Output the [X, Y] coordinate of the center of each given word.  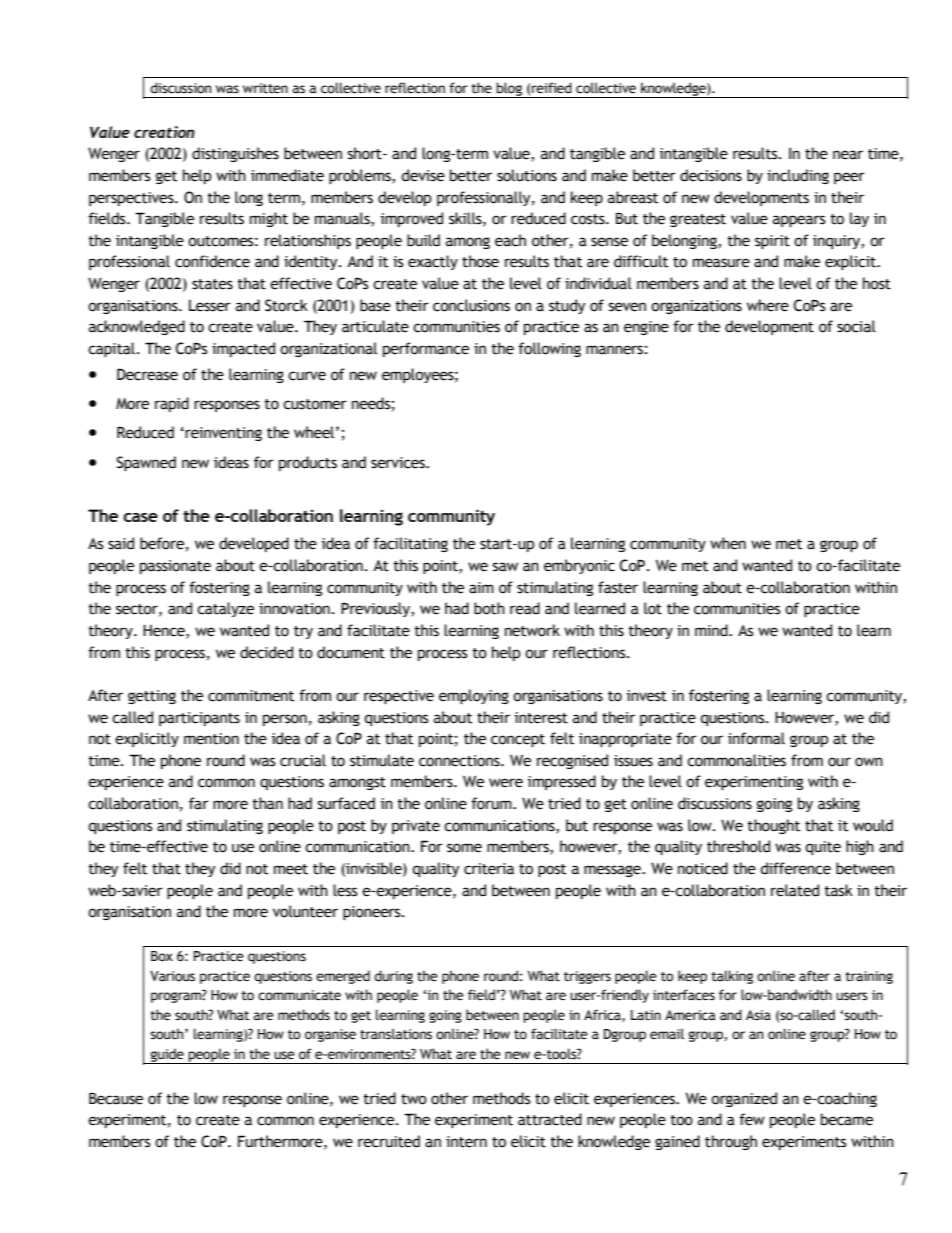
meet [291, 869]
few [752, 1119]
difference [795, 868]
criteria [489, 869]
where [768, 305]
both [489, 608]
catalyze [225, 609]
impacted [243, 349]
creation [164, 132]
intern [466, 1142]
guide [167, 1056]
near [848, 155]
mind [712, 630]
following [549, 349]
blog [509, 90]
